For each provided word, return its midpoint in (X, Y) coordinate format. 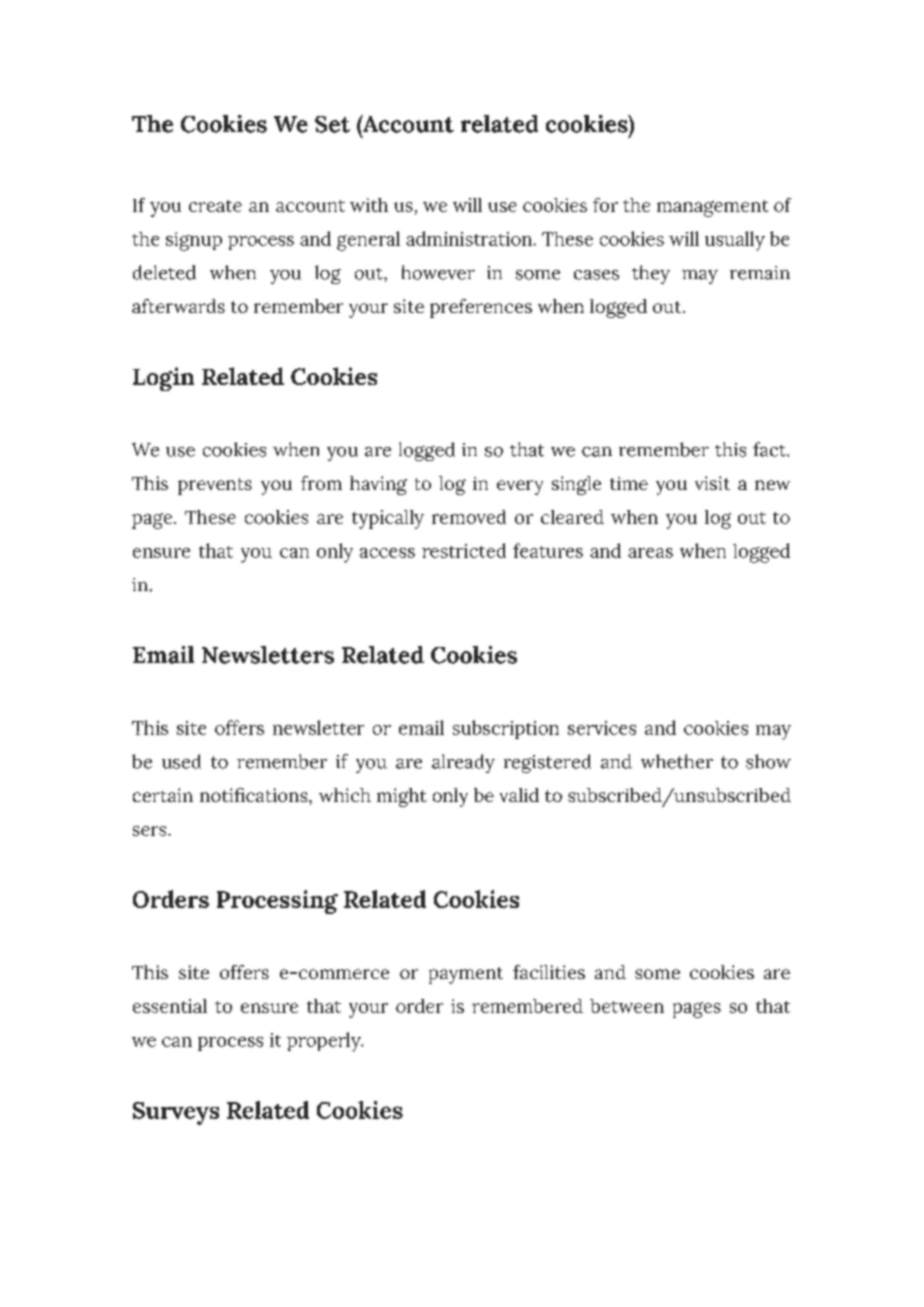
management (712, 208)
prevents (215, 486)
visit (712, 483)
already (463, 763)
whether (677, 761)
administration (469, 238)
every (520, 487)
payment (466, 975)
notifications (255, 795)
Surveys (176, 1113)
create (215, 206)
